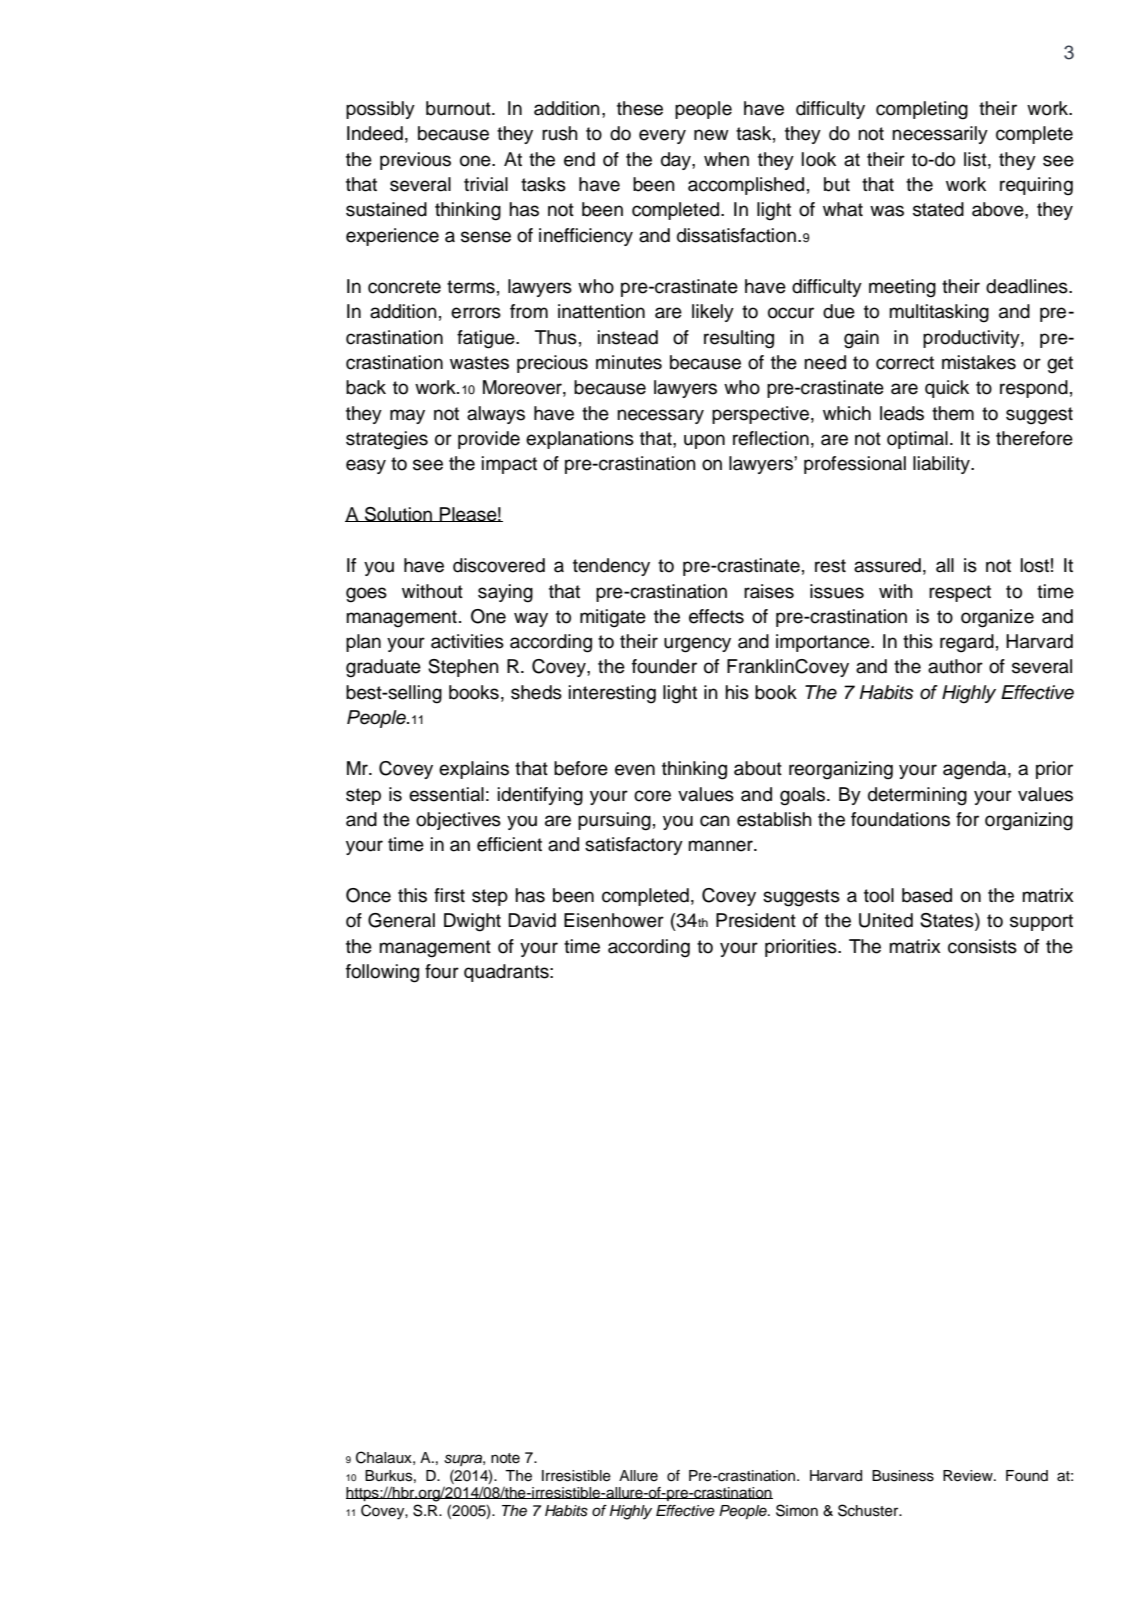 This image has height=1616, width=1143. Describe the element at coordinates (969, 1476) in the image. I see `Review` at that location.
